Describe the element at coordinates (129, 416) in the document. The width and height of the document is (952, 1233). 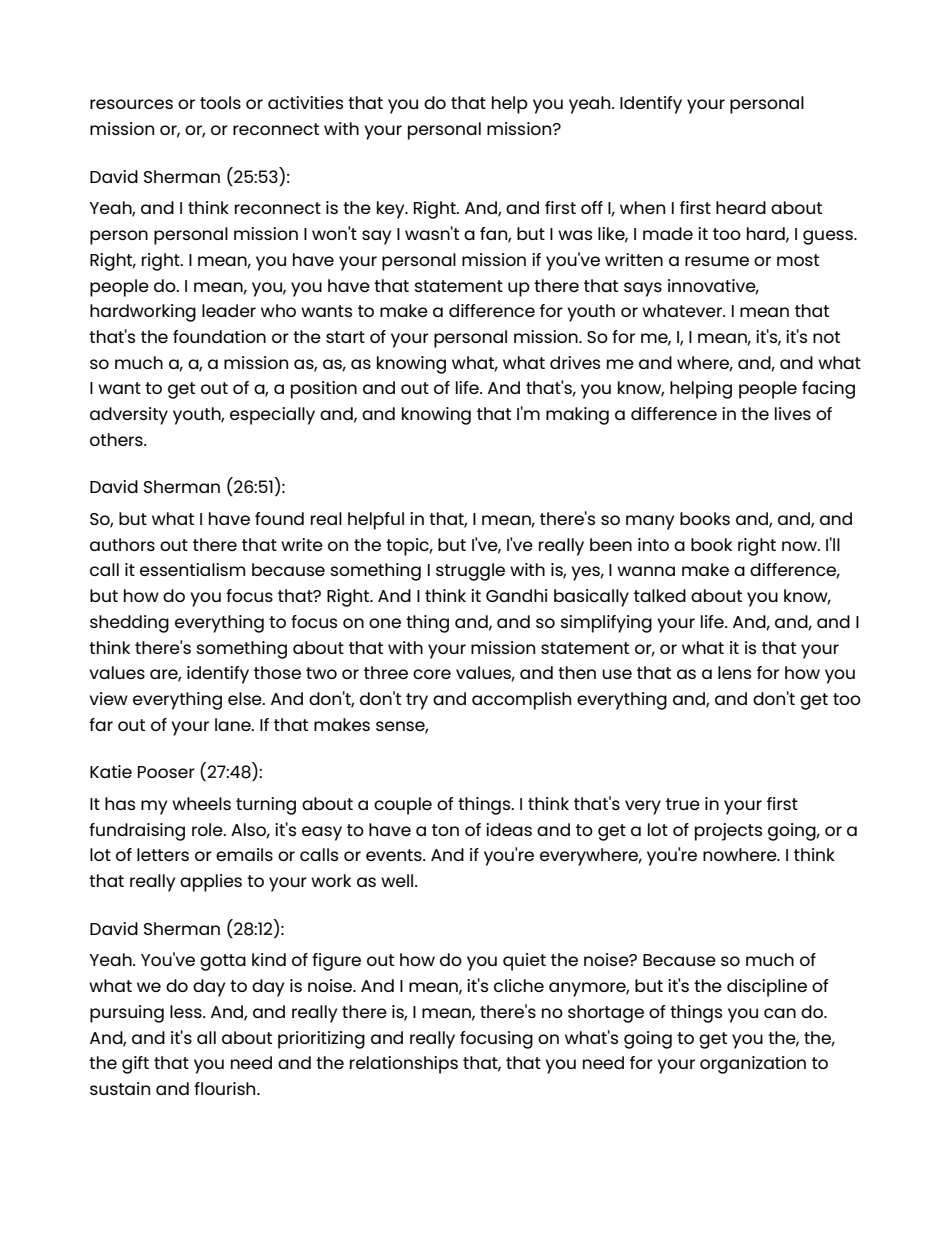
I see `adversity` at that location.
